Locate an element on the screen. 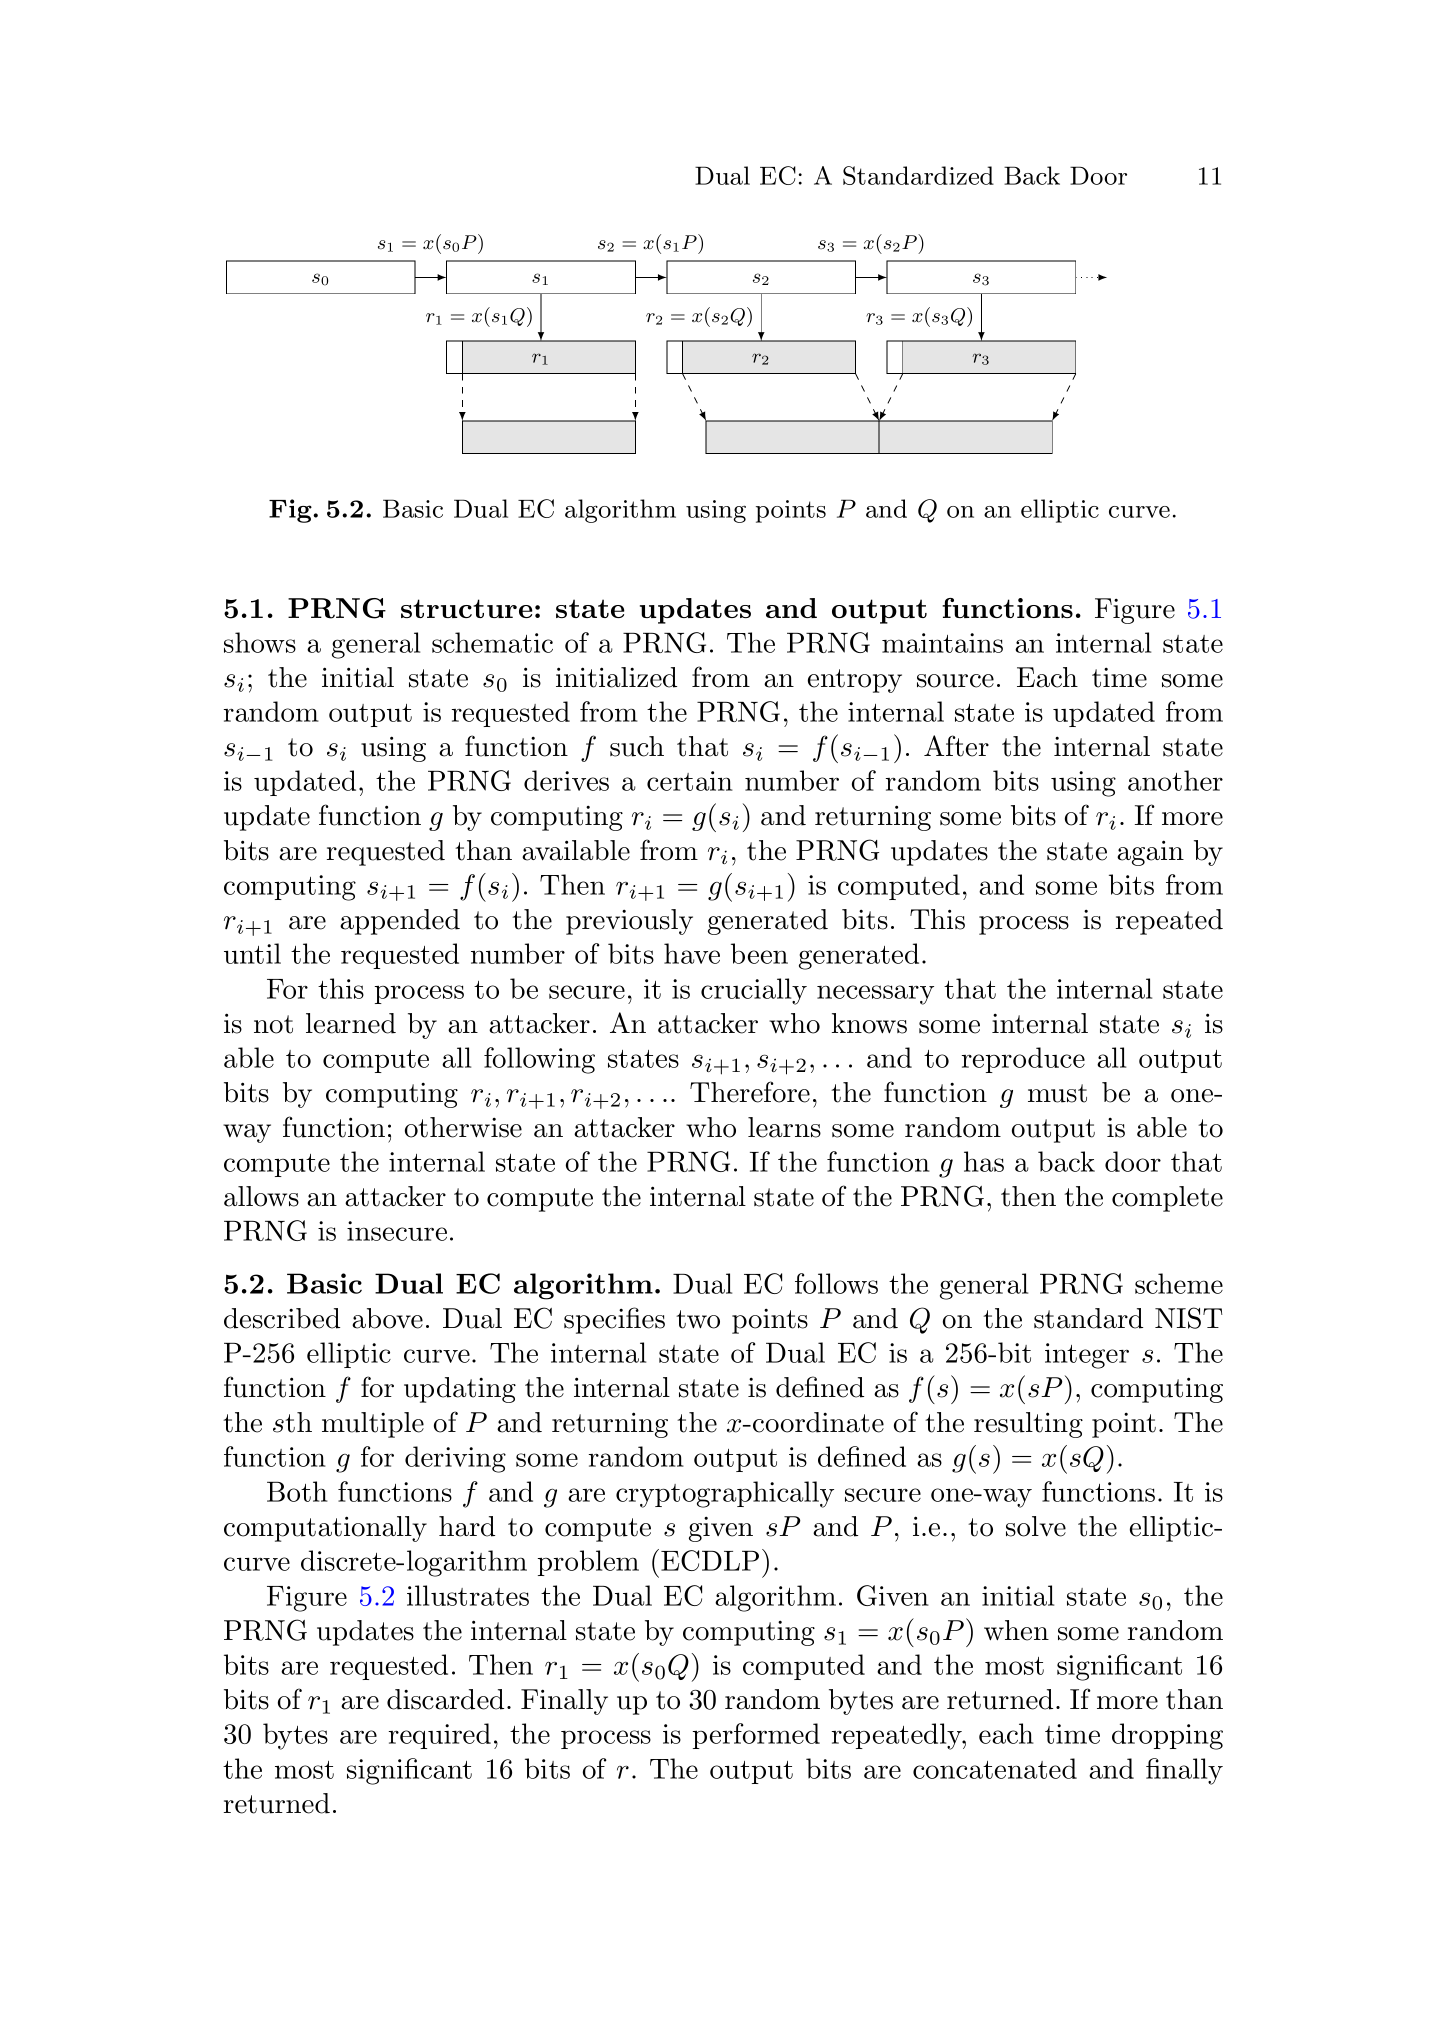 The height and width of the screenshot is (2029, 1435). multiple is located at coordinates (373, 1425).
